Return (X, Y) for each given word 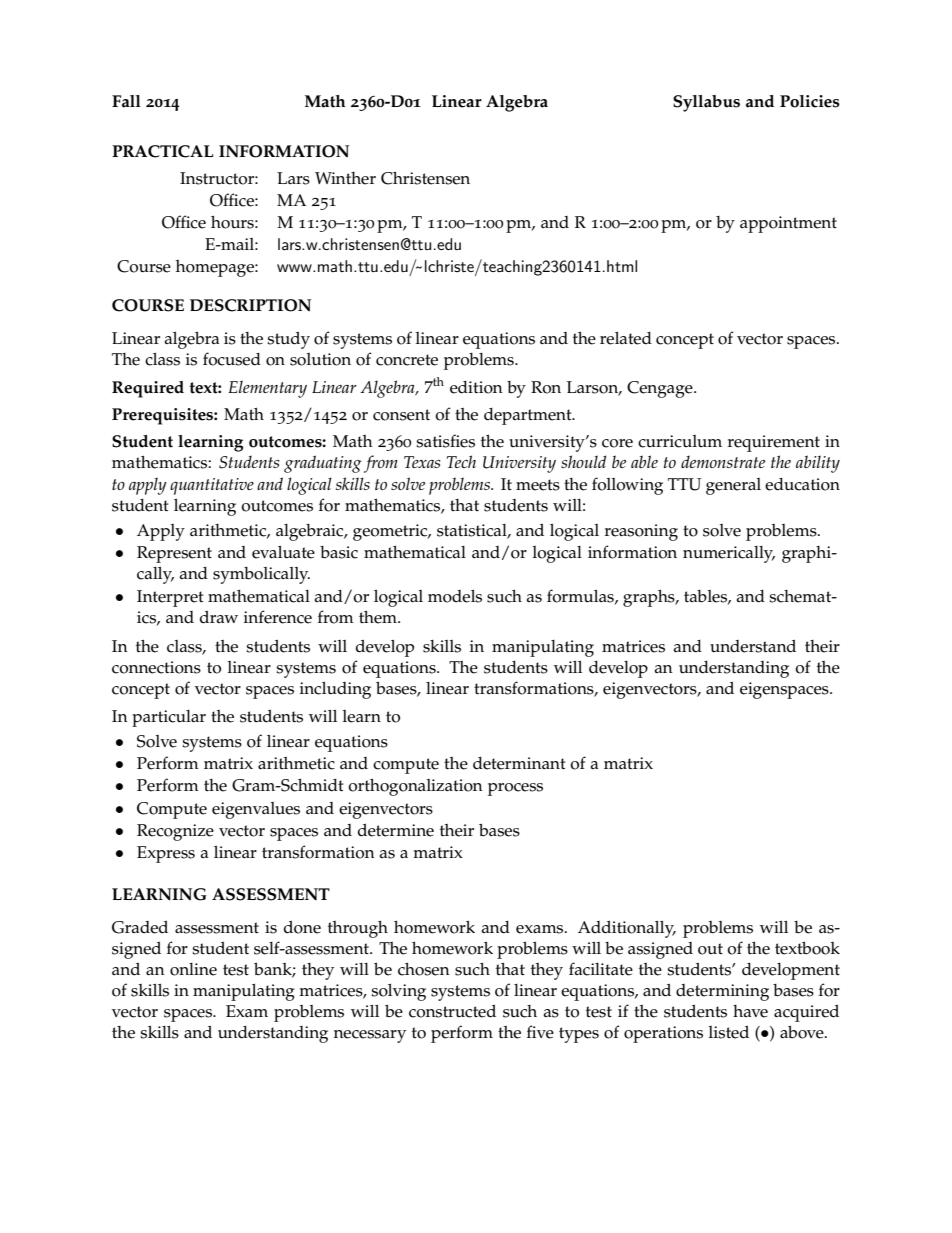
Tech (461, 461)
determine (396, 830)
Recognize (175, 832)
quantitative (212, 486)
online (193, 969)
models (455, 596)
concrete (407, 360)
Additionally (627, 929)
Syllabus (706, 103)
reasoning (641, 532)
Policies (810, 101)
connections (156, 667)
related (626, 338)
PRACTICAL (163, 151)
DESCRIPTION (250, 305)
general (733, 486)
